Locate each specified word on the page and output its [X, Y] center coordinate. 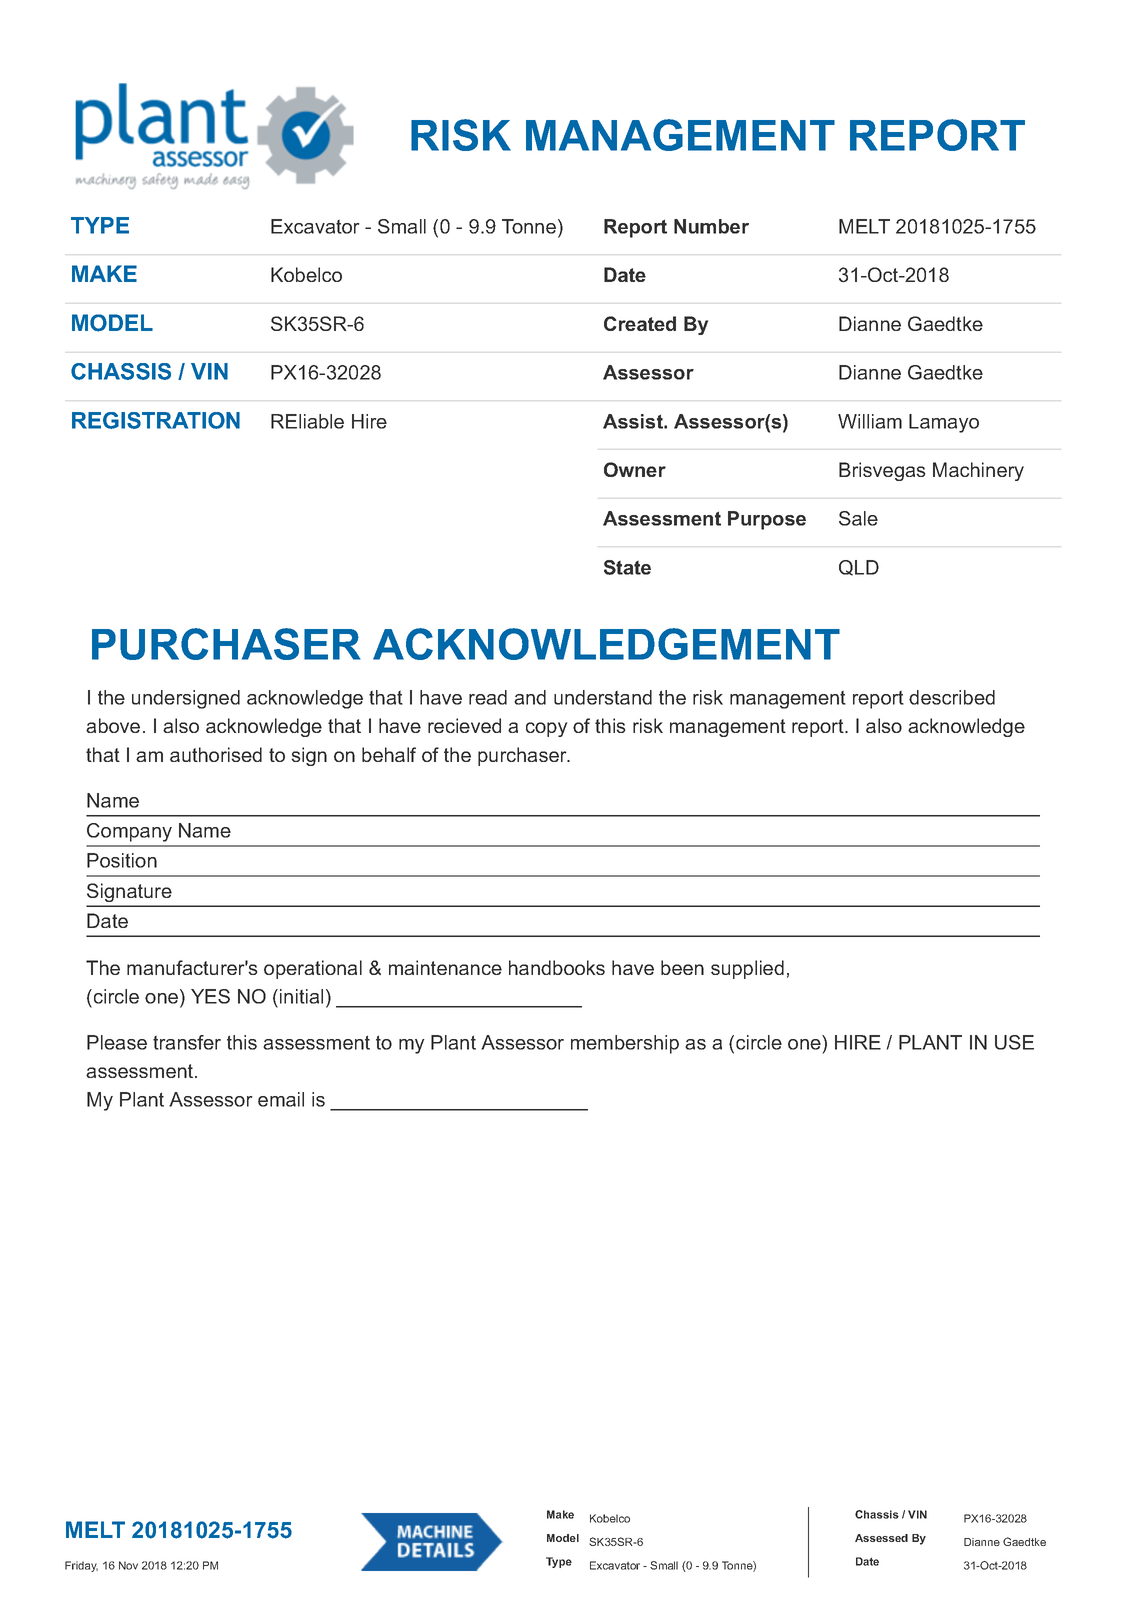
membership [625, 1044]
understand [603, 697]
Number [711, 226]
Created [640, 323]
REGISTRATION [156, 420]
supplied [747, 969]
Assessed [881, 1538]
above [113, 725]
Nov [128, 1565]
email [281, 1099]
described [952, 697]
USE [1014, 1042]
